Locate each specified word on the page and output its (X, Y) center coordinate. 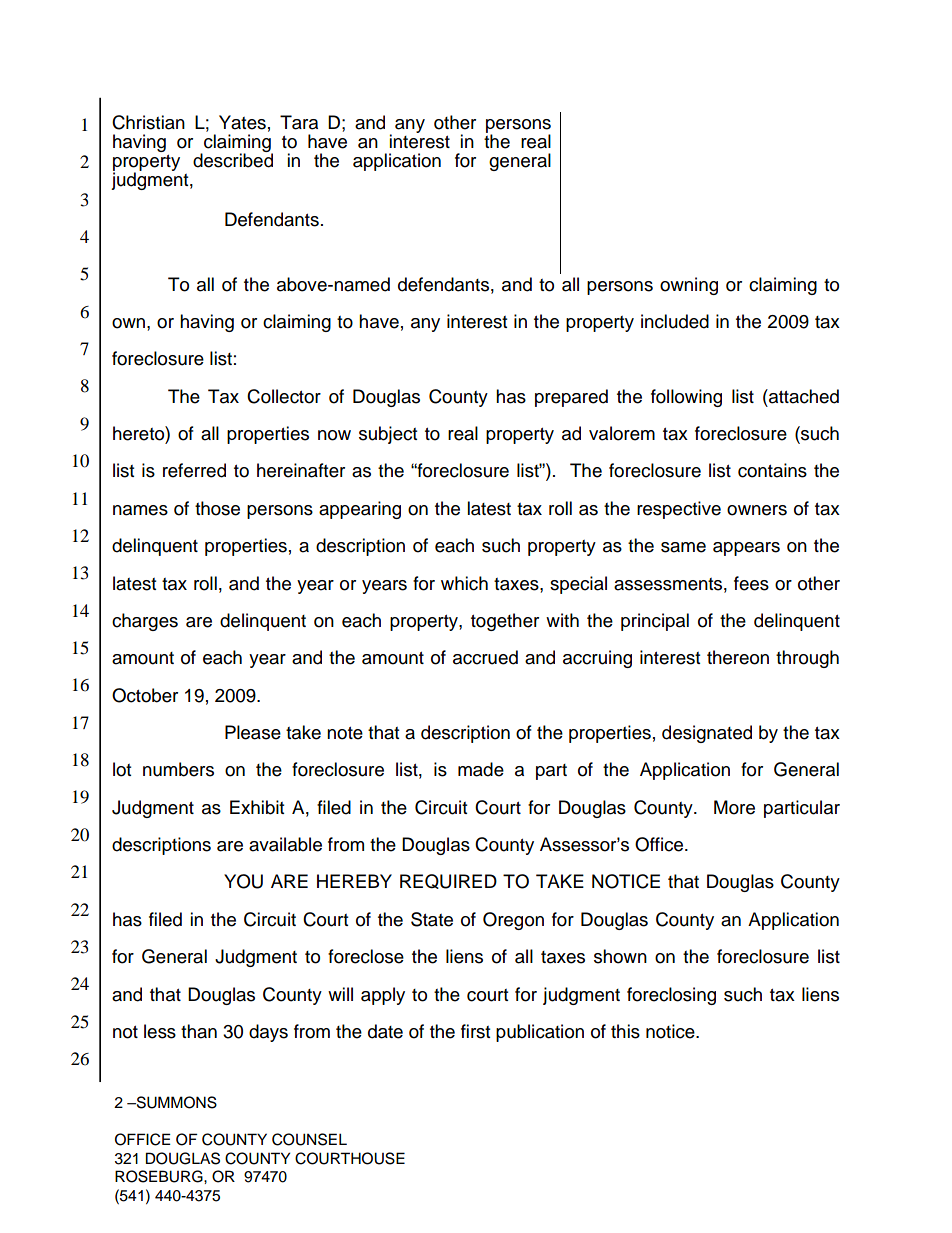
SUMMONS (175, 1102)
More (734, 807)
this (625, 1031)
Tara (299, 122)
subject (388, 435)
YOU (243, 881)
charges (145, 622)
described (233, 159)
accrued (485, 657)
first (475, 1031)
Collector (284, 396)
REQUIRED (448, 881)
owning (689, 286)
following (686, 398)
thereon (738, 657)
